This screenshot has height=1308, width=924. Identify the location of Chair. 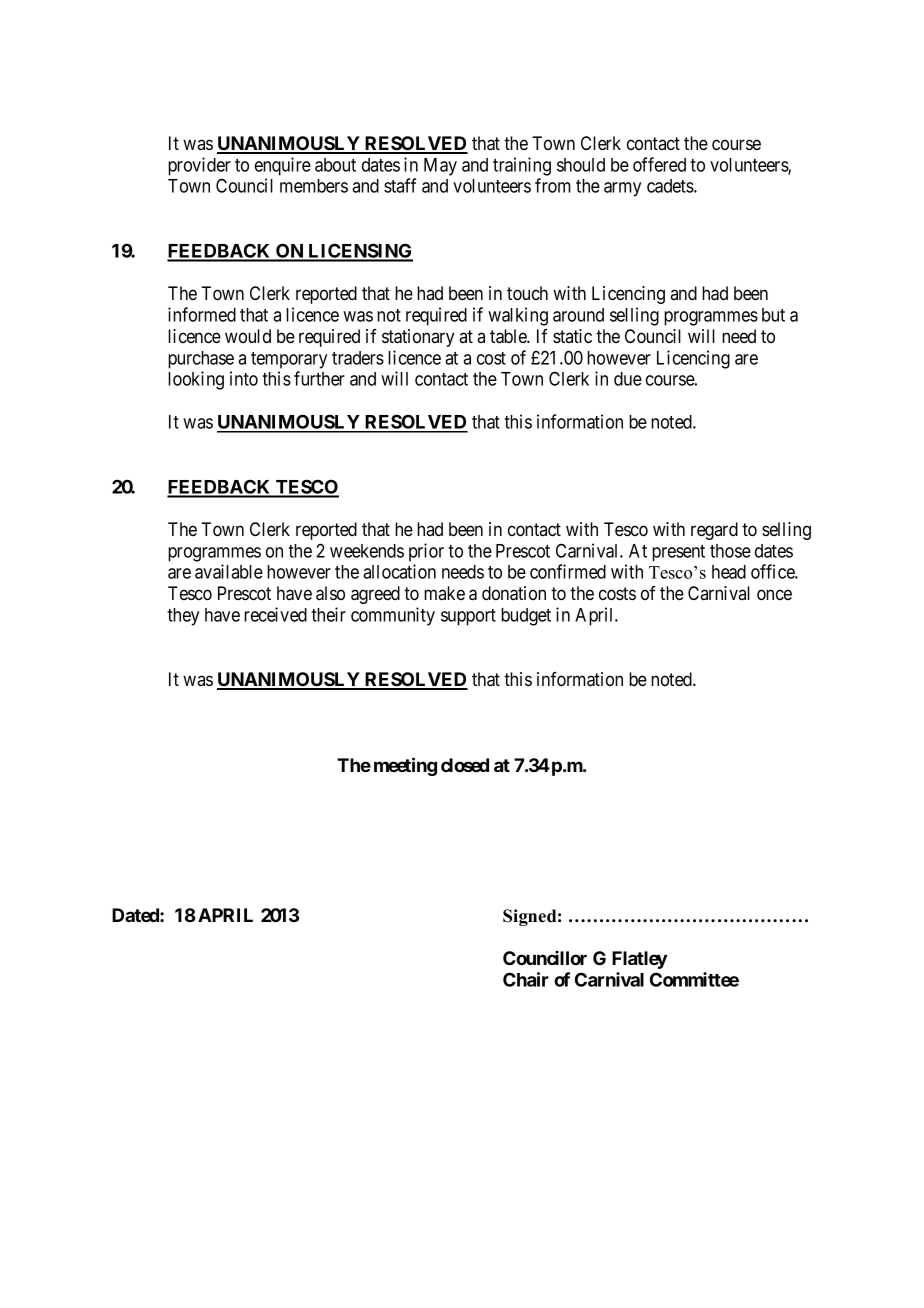
(526, 979).
